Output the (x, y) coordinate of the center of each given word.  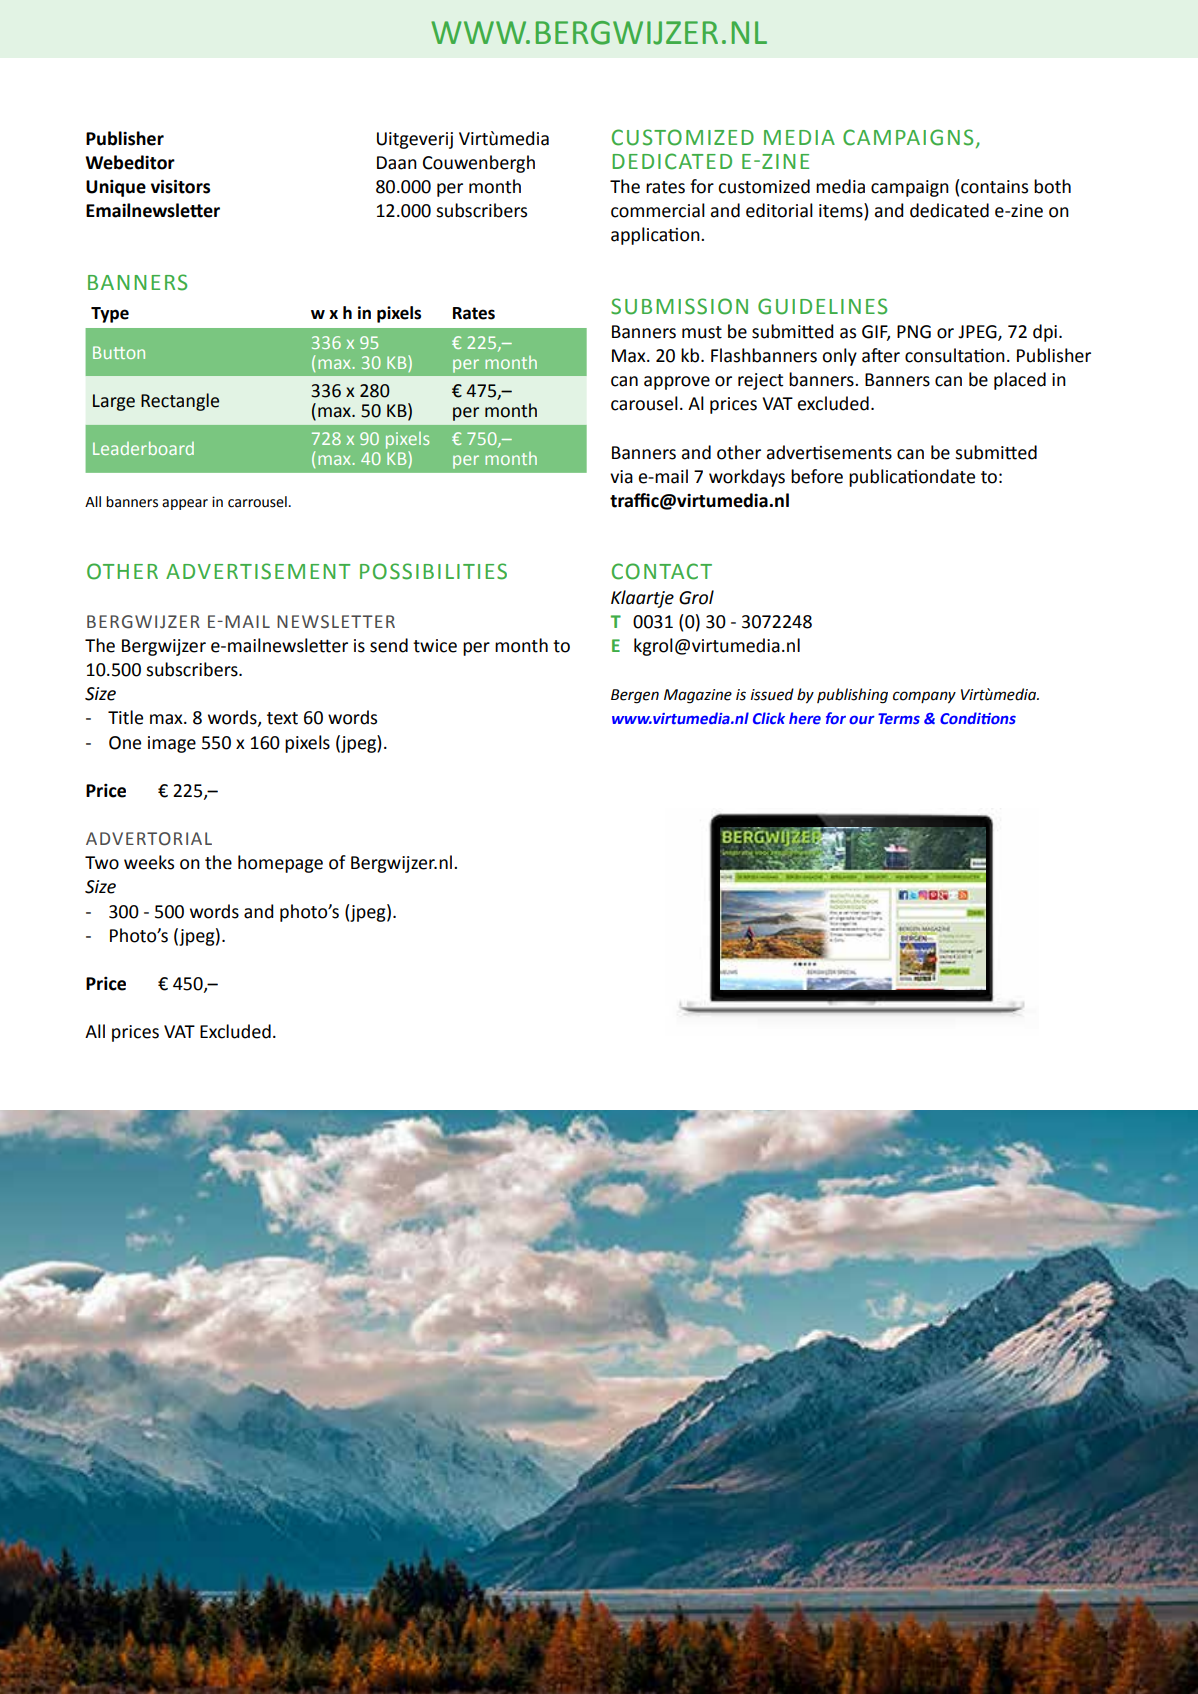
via (621, 477)
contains (994, 187)
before (817, 476)
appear (185, 504)
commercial (658, 210)
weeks (149, 862)
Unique (116, 188)
